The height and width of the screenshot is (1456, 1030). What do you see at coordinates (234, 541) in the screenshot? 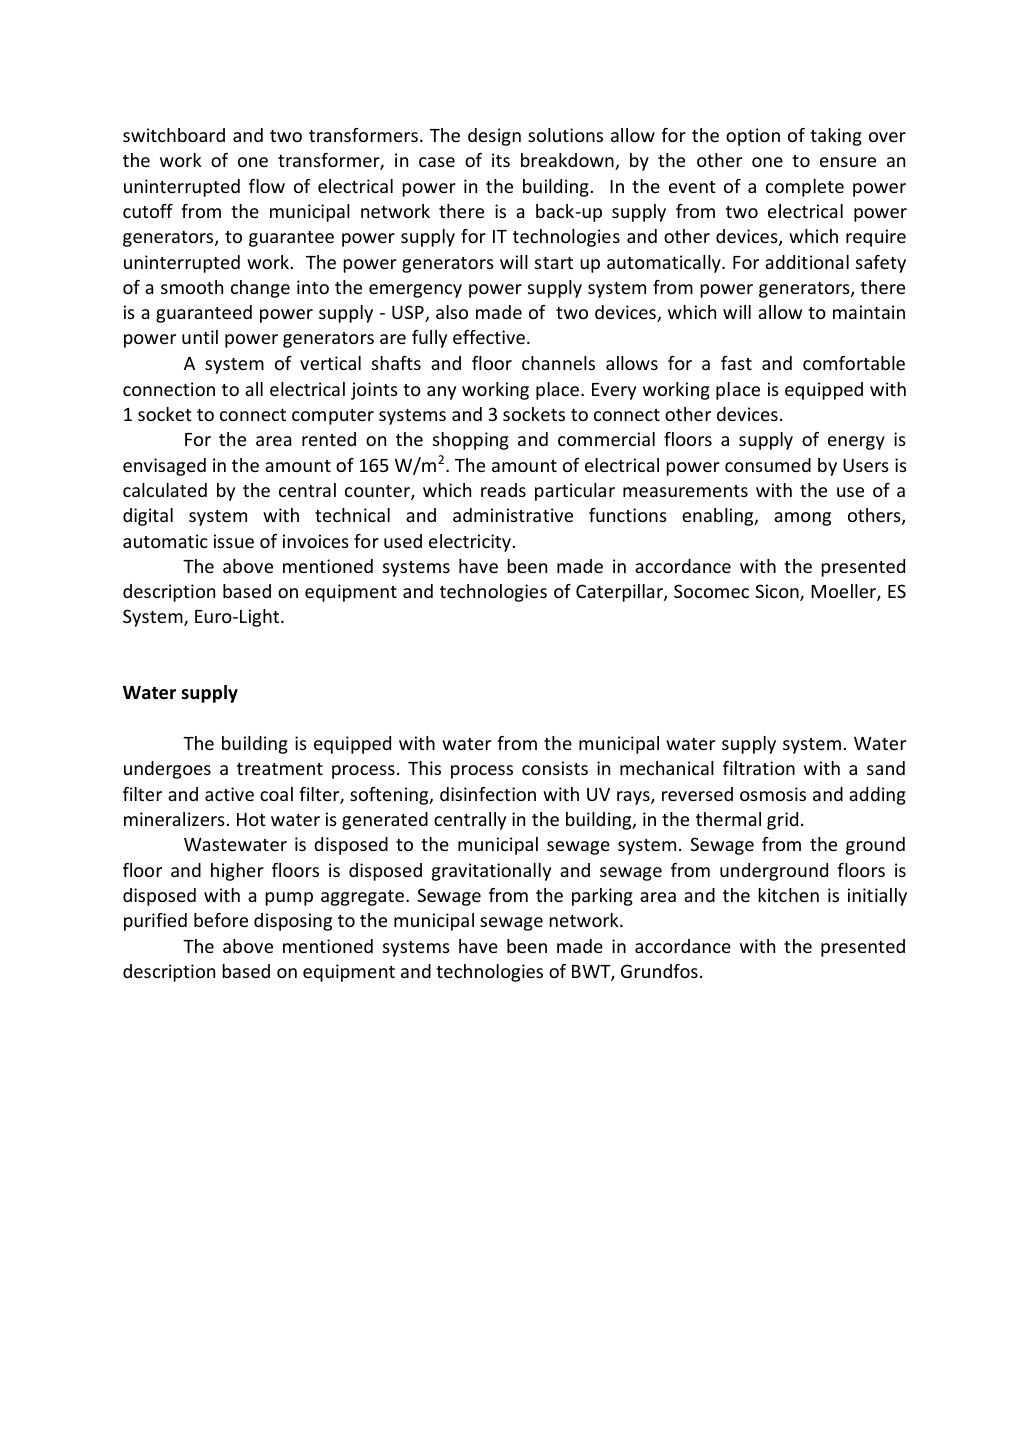
I see `issue` at bounding box center [234, 541].
